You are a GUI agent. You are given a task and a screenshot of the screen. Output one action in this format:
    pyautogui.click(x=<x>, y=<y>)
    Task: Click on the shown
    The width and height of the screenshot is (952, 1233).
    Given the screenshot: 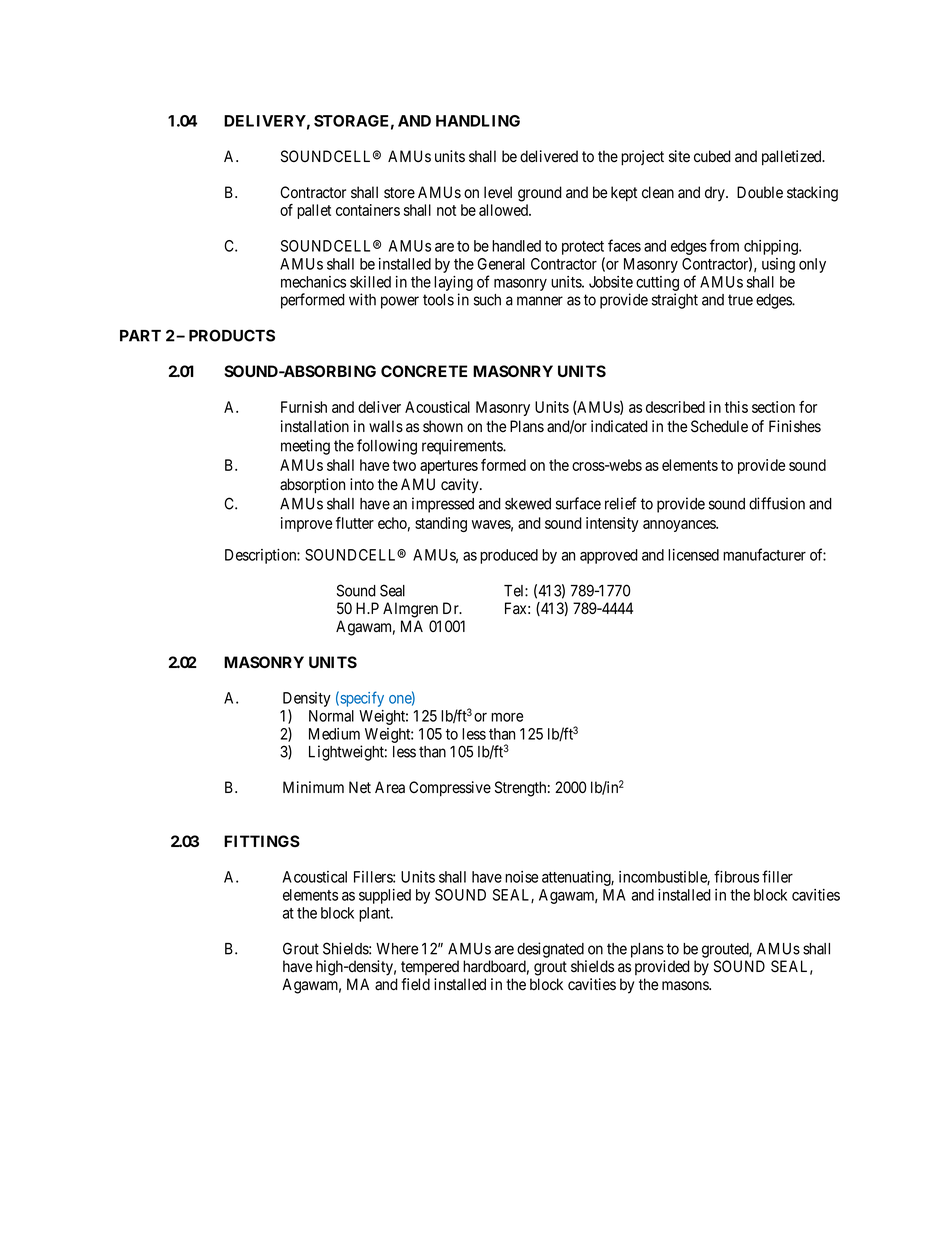 What is the action you would take?
    pyautogui.click(x=443, y=426)
